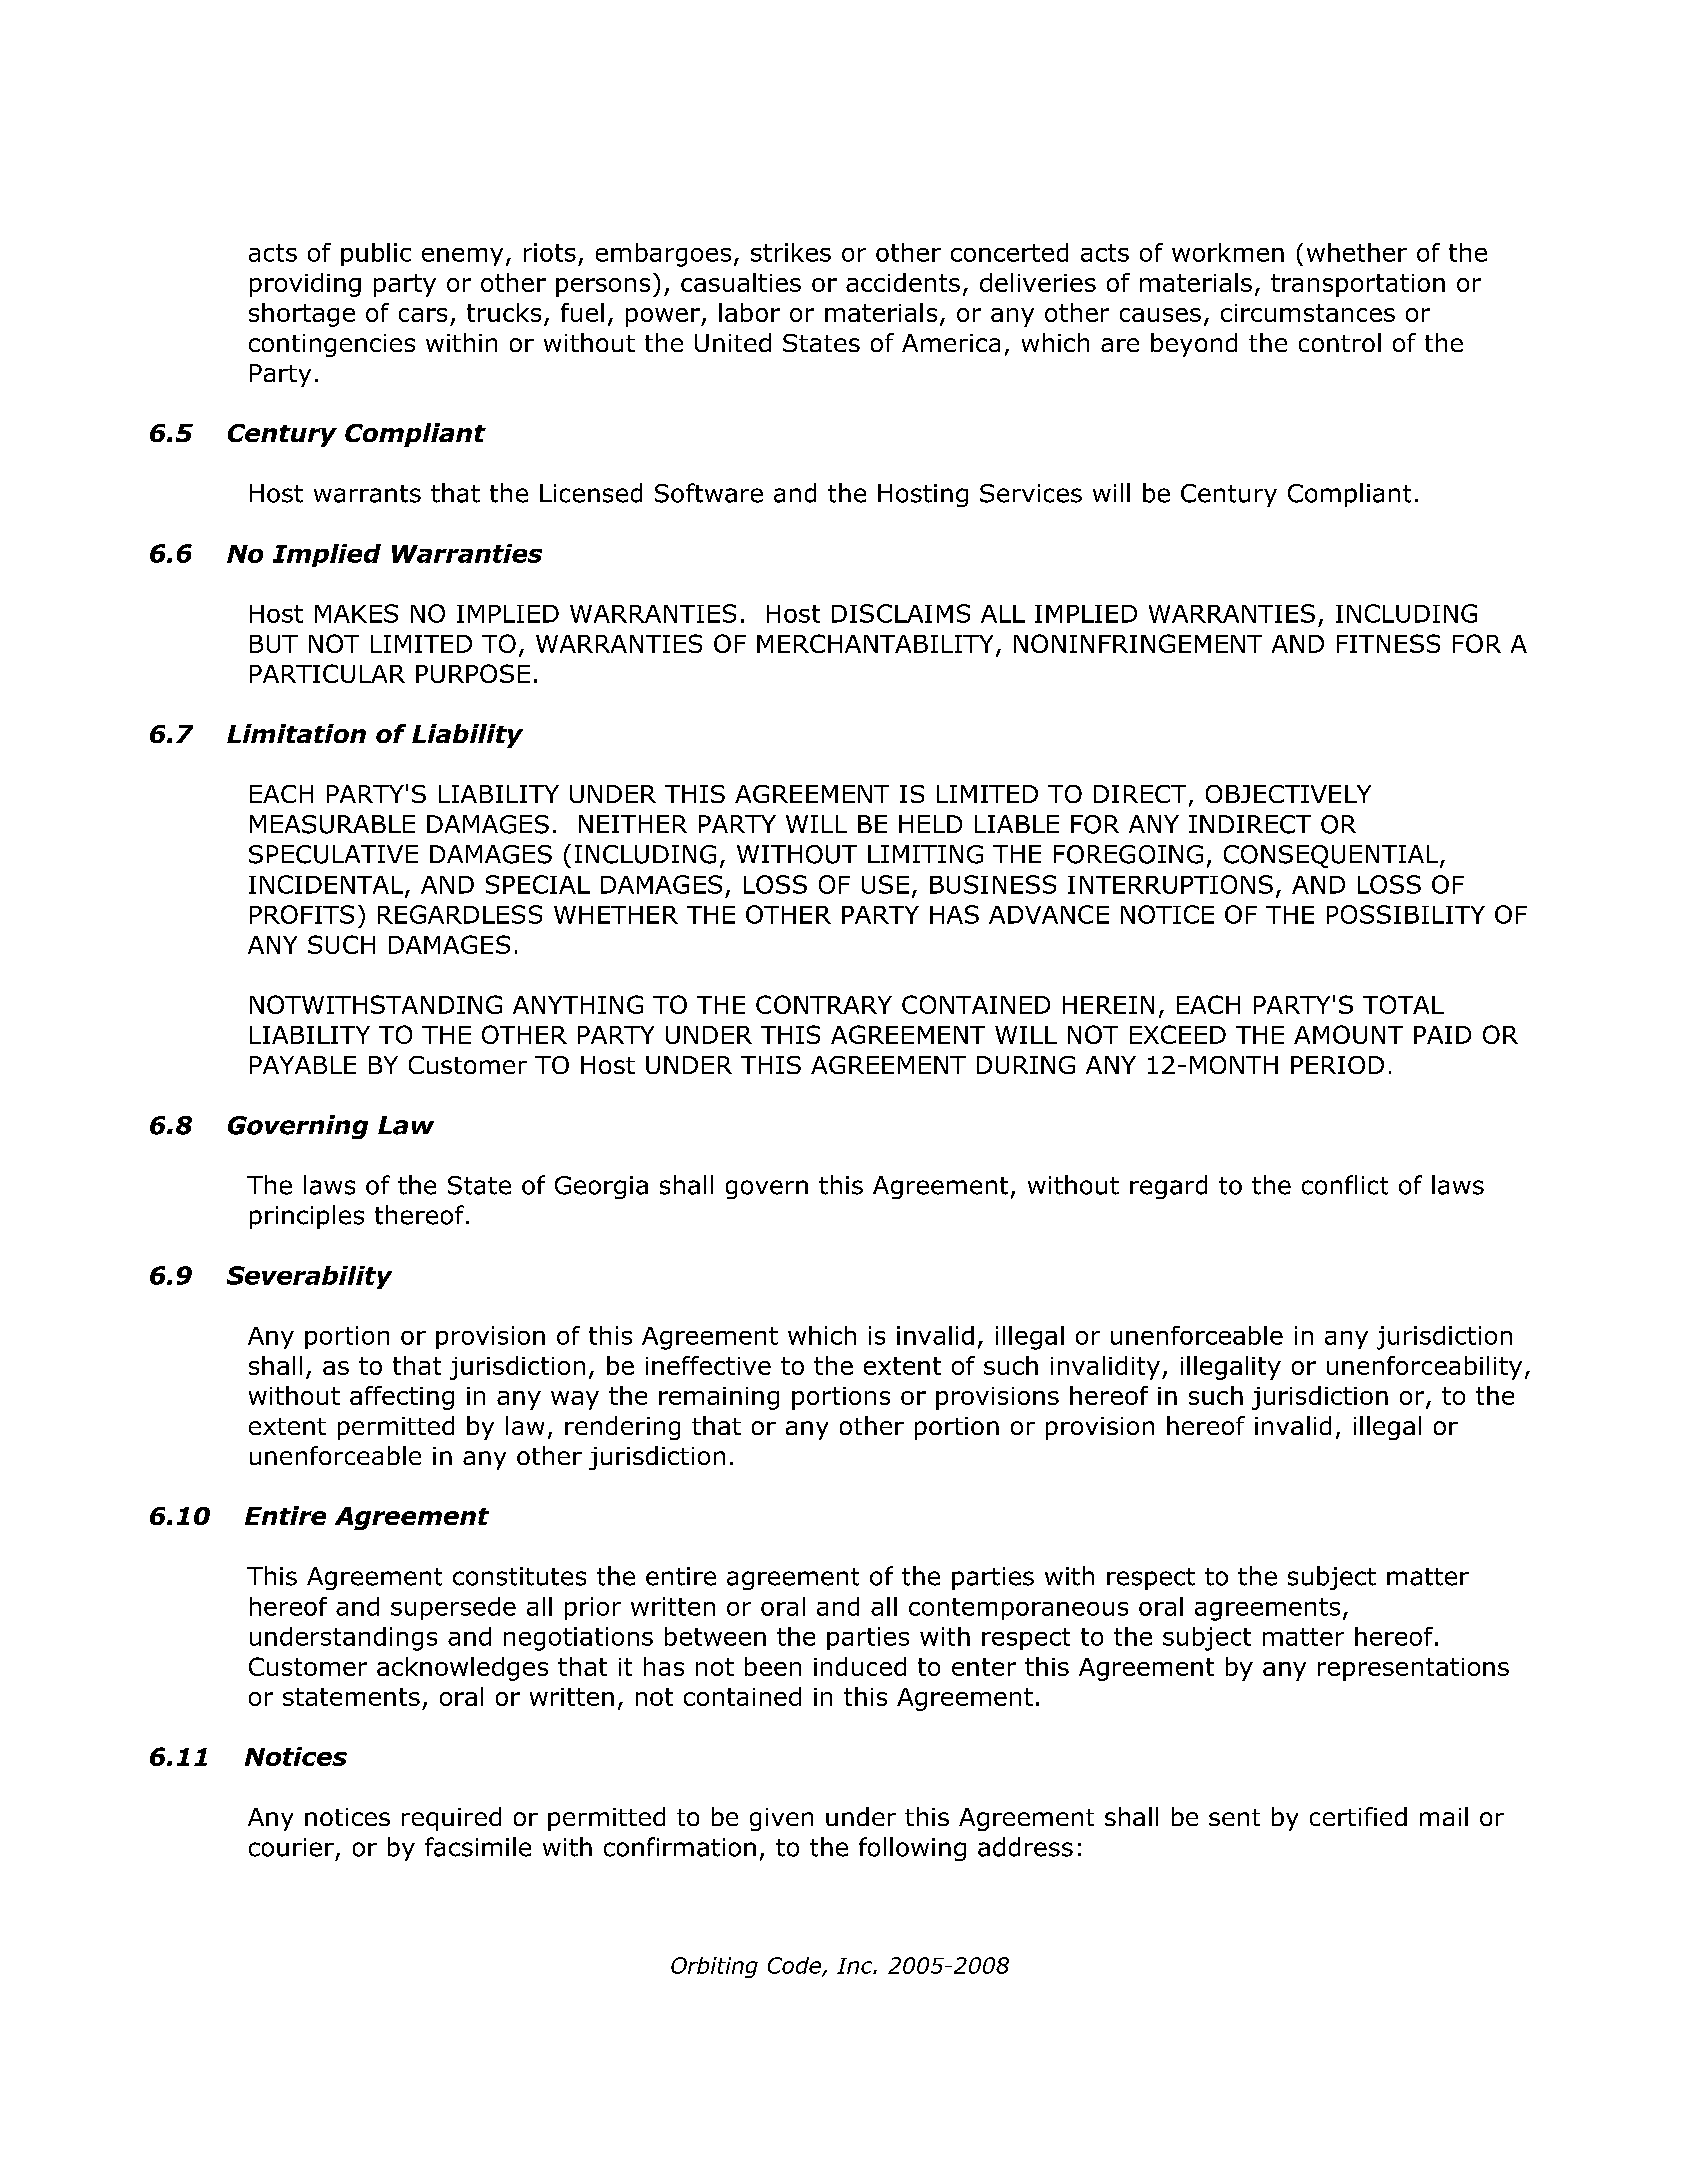  I want to click on Code, so click(795, 1966).
